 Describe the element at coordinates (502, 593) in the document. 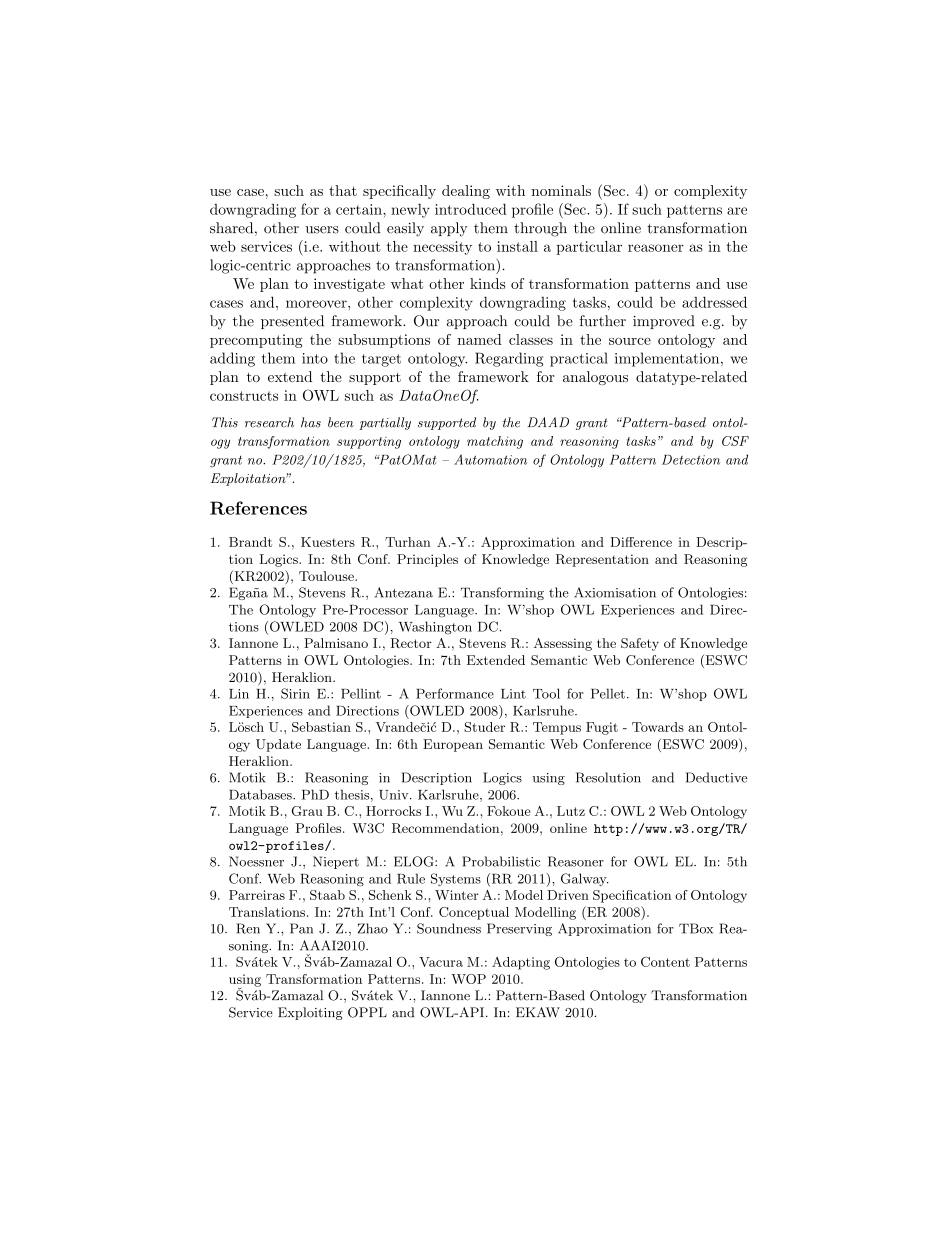

I see `Transforming` at that location.
